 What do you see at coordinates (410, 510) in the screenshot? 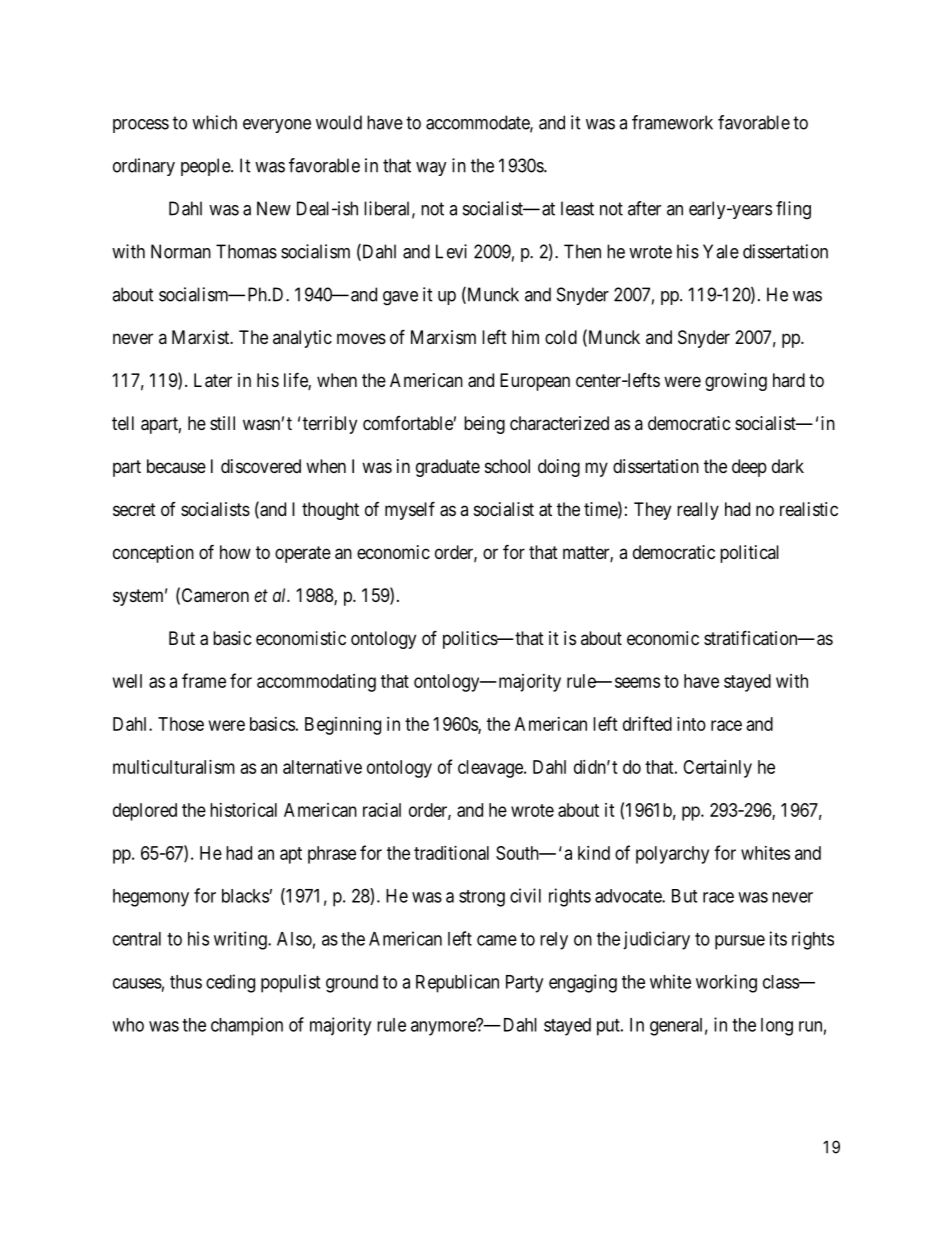
I see `myself` at bounding box center [410, 510].
